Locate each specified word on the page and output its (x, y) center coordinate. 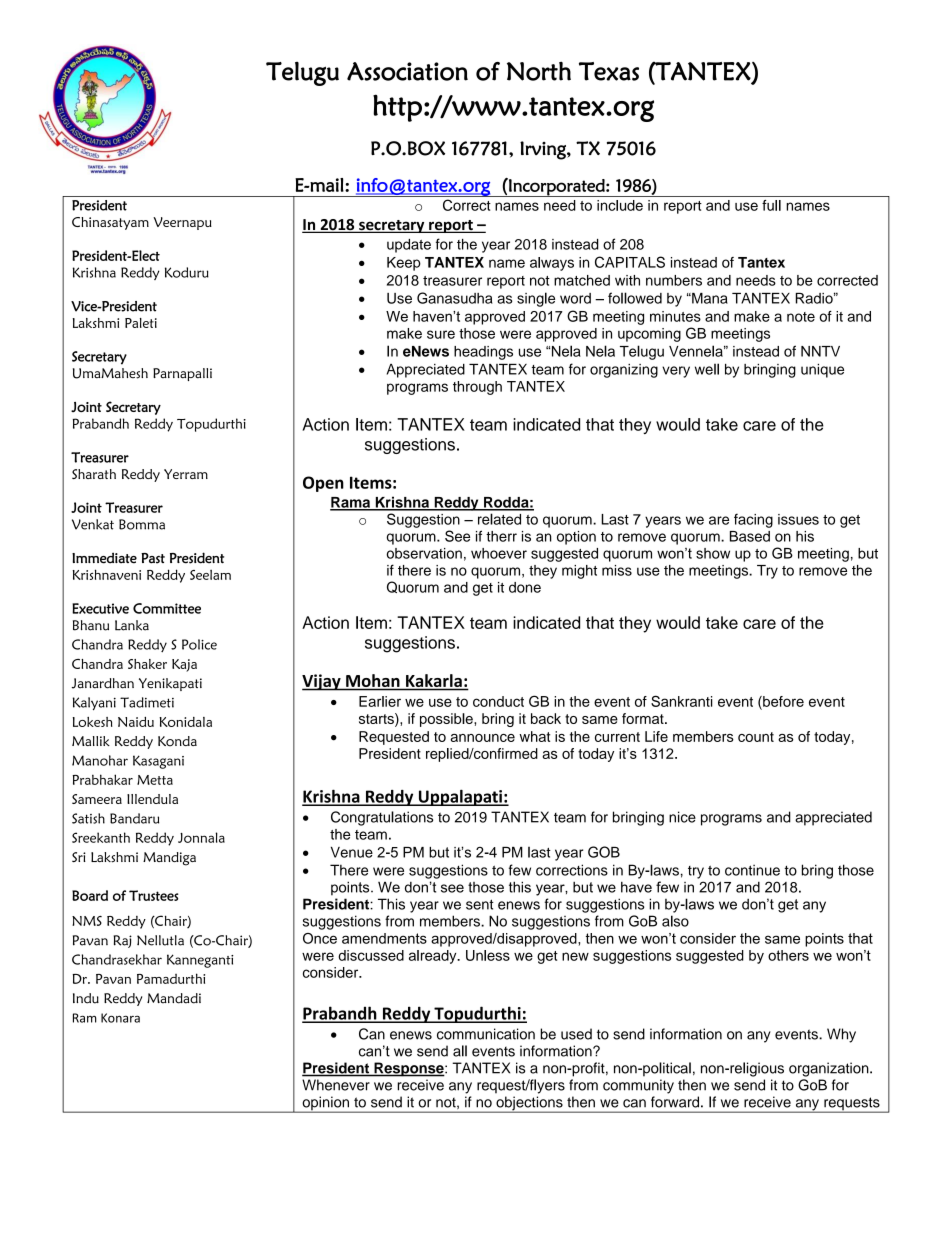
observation (424, 553)
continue (752, 870)
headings (483, 353)
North (539, 71)
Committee (167, 608)
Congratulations (382, 818)
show (713, 553)
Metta (155, 780)
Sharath (94, 474)
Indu (86, 998)
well (707, 369)
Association (407, 71)
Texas (609, 71)
